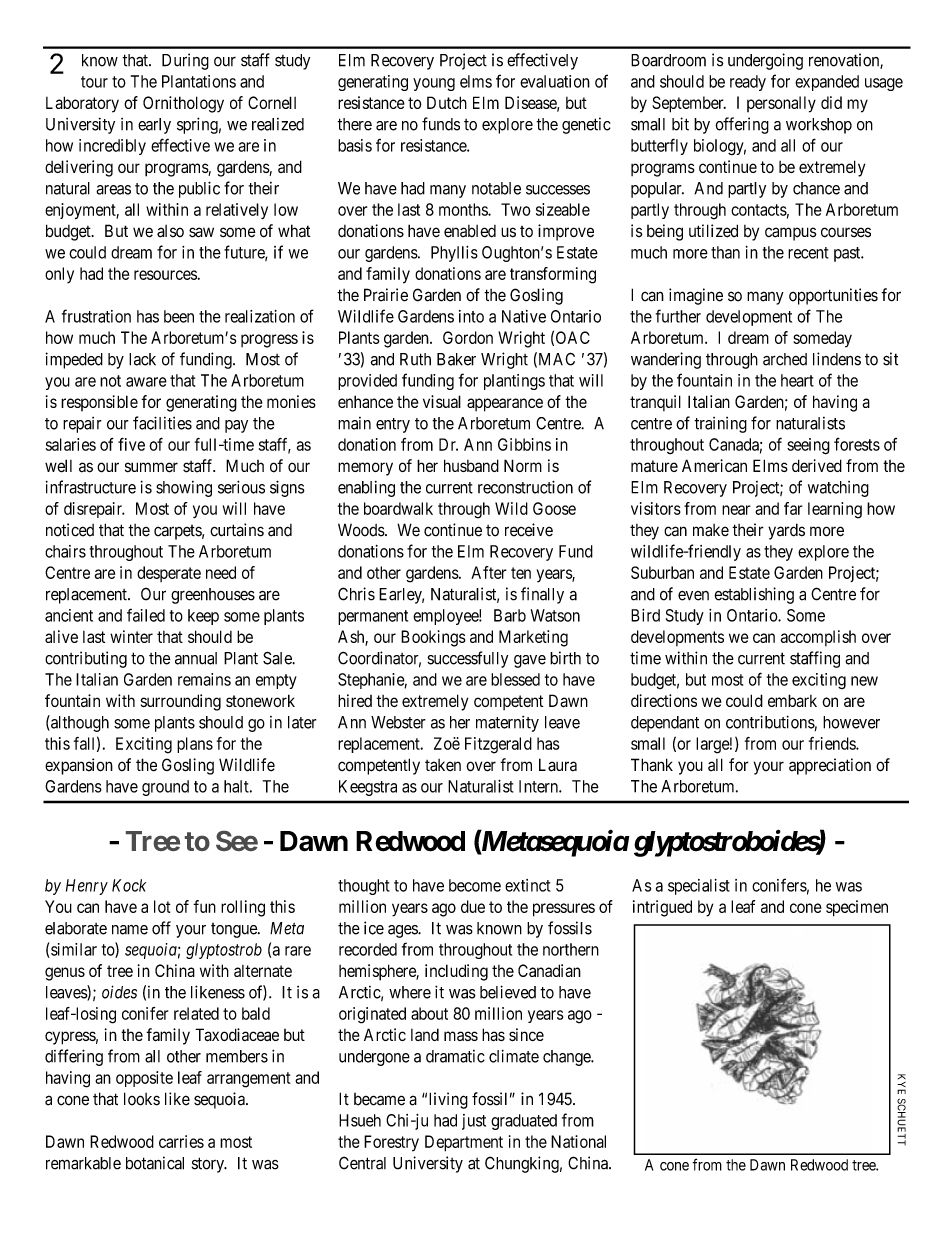  Describe the element at coordinates (184, 489) in the document. I see `showing` at that location.
